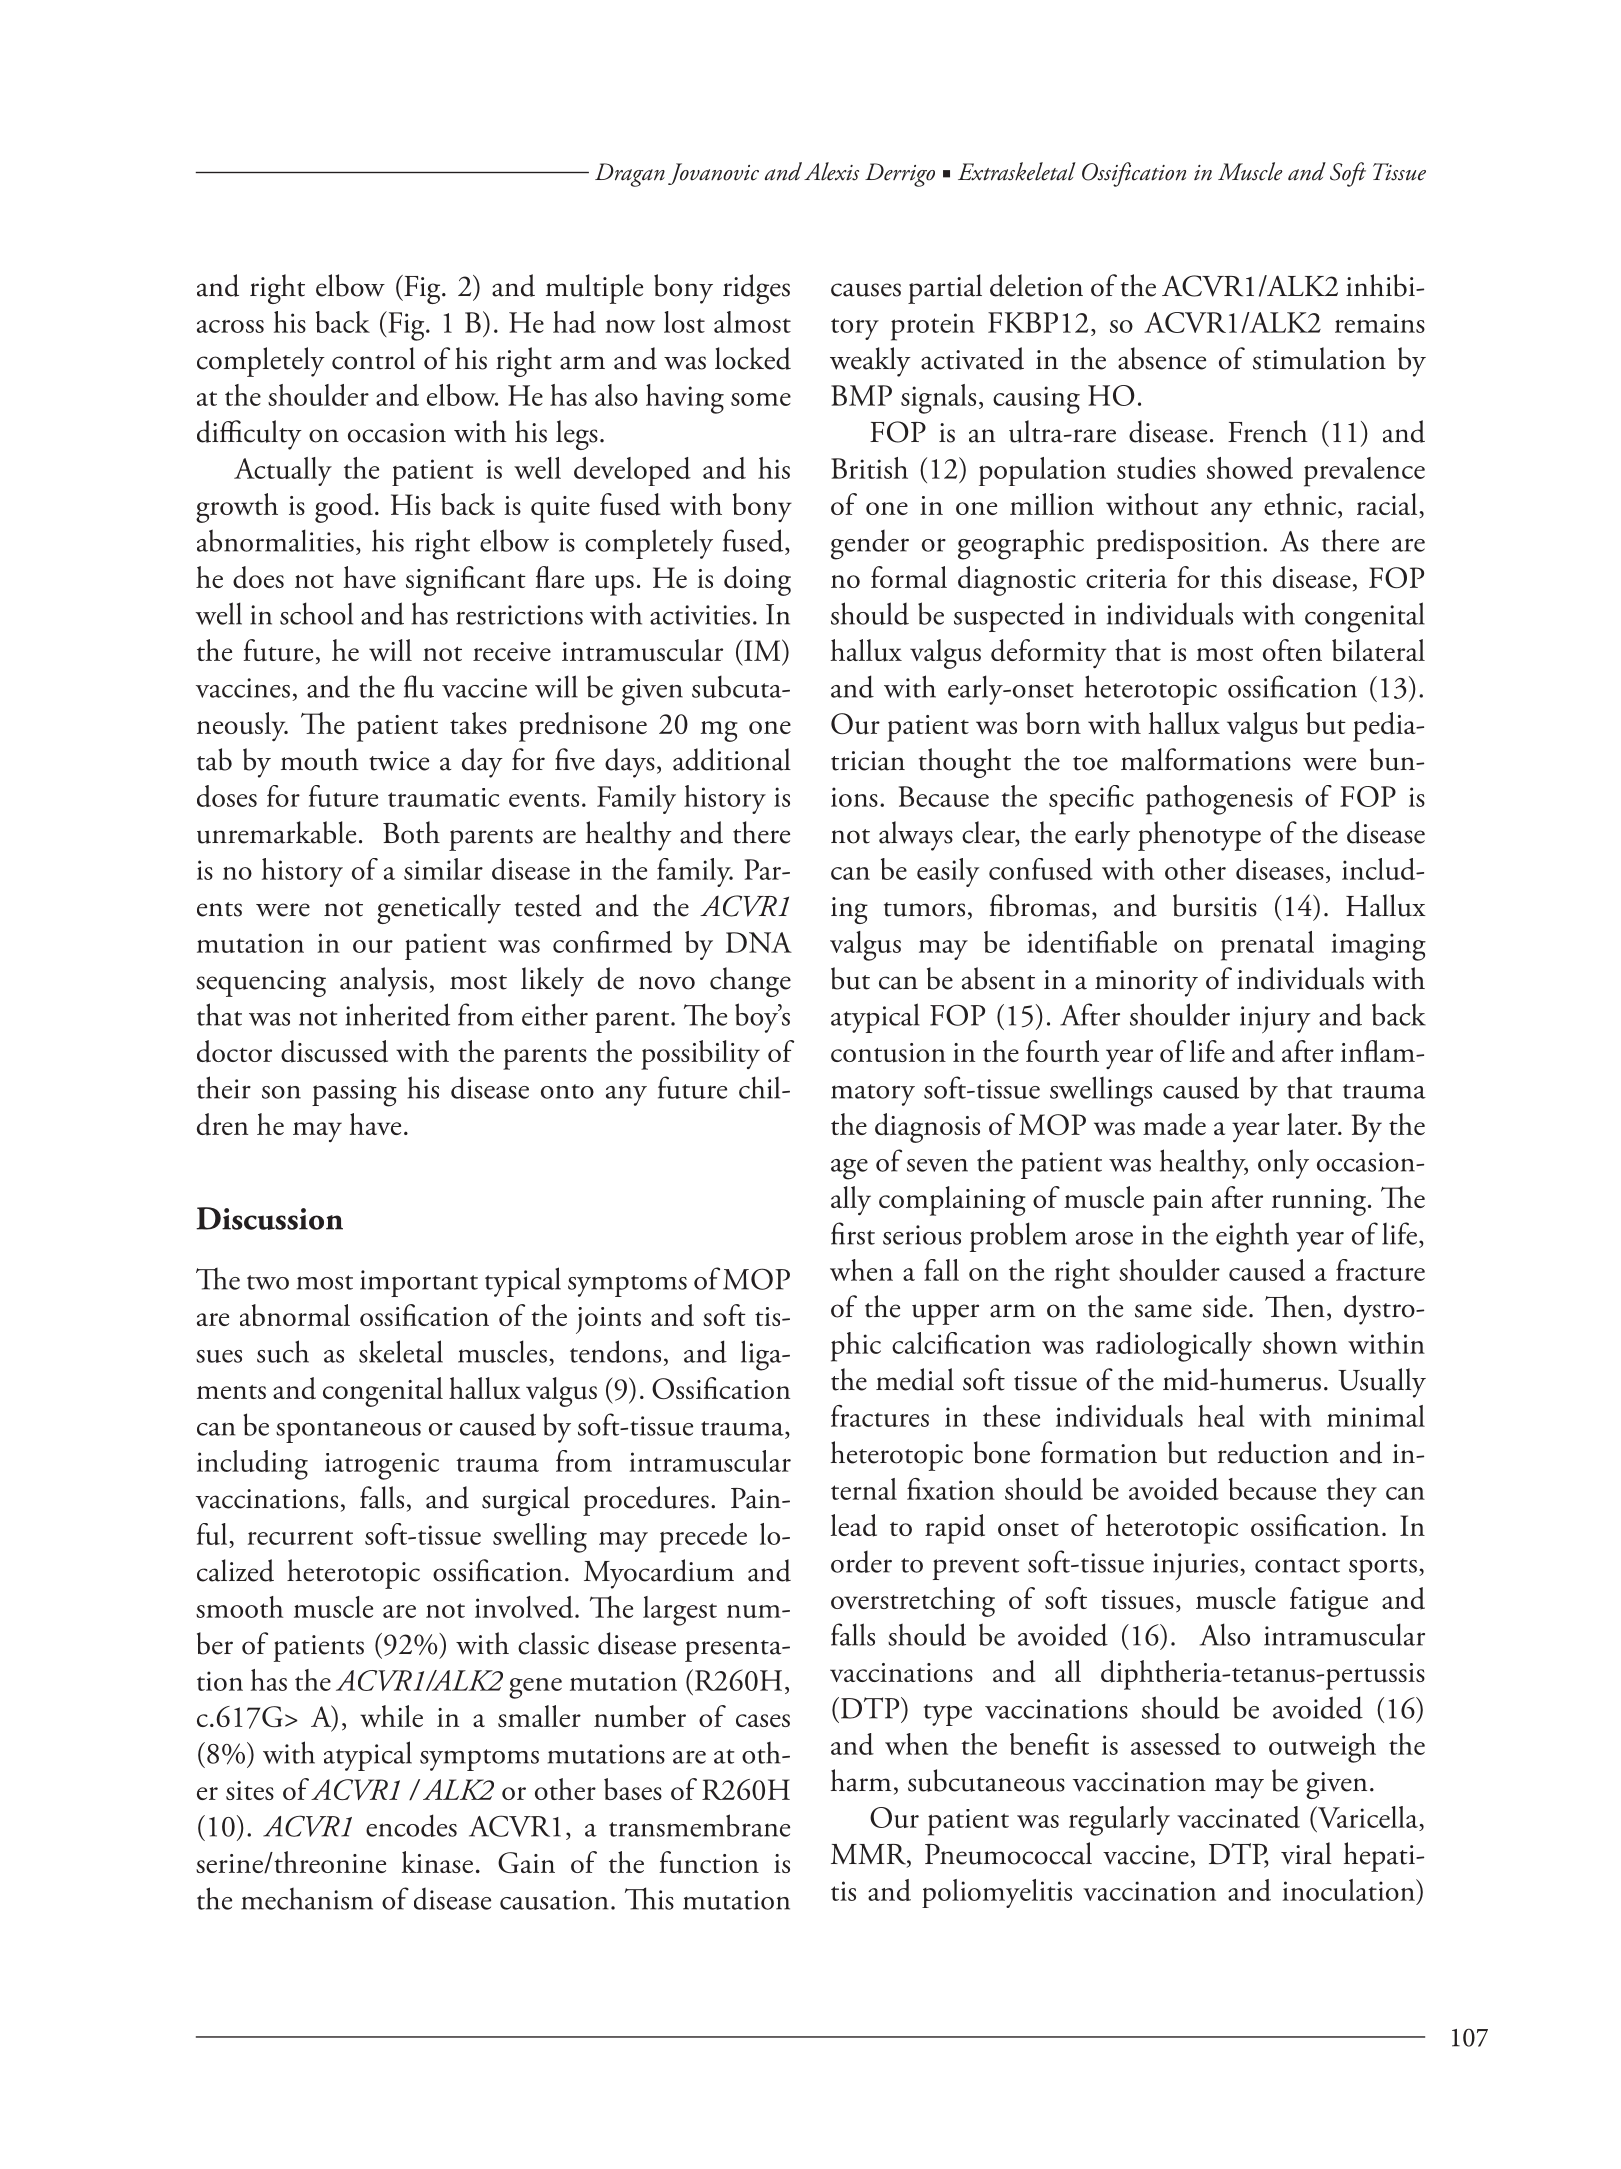 Image resolution: width=1621 pixels, height=2169 pixels. I want to click on control, so click(373, 358).
